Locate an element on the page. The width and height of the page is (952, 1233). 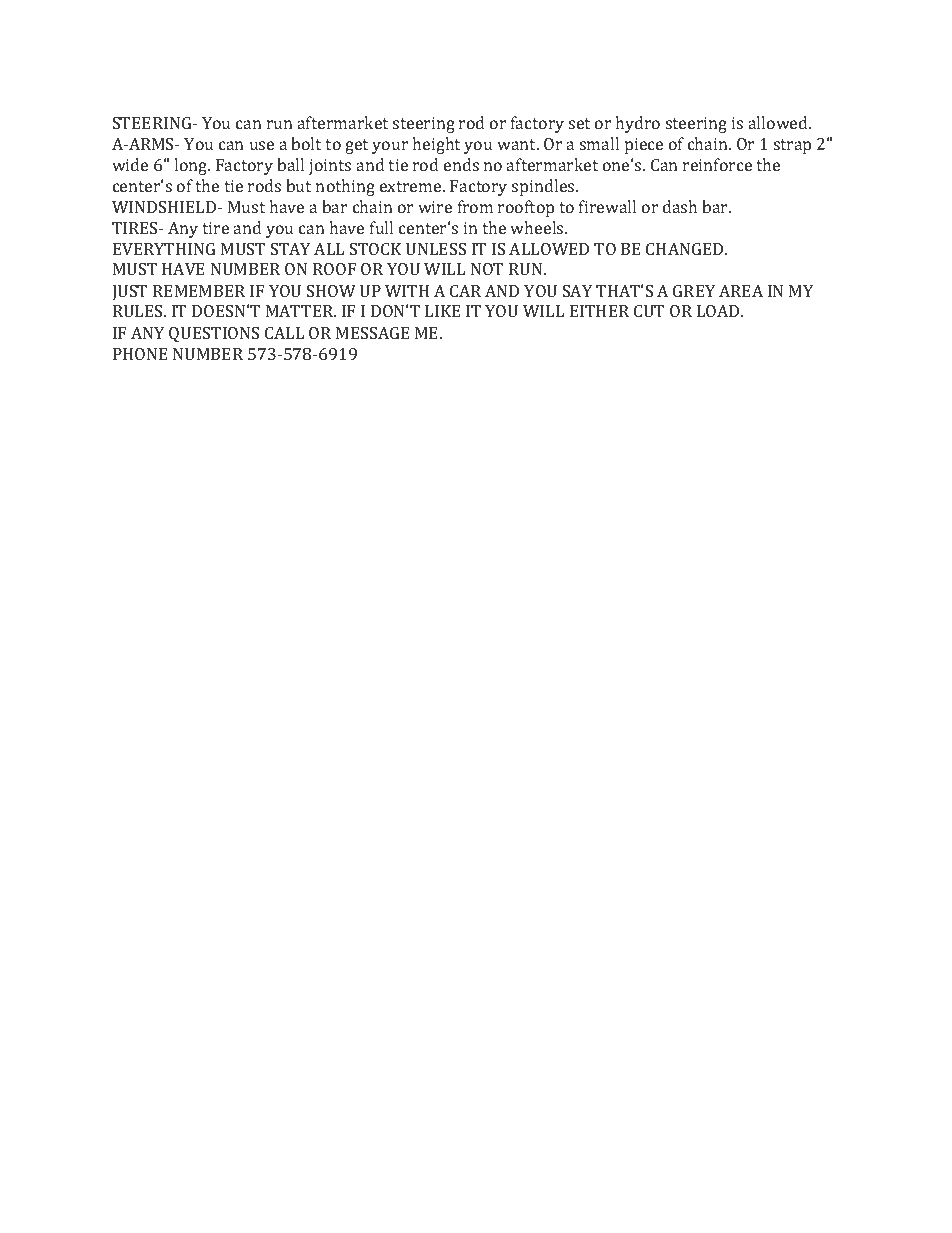
UNLESS is located at coordinates (436, 249).
